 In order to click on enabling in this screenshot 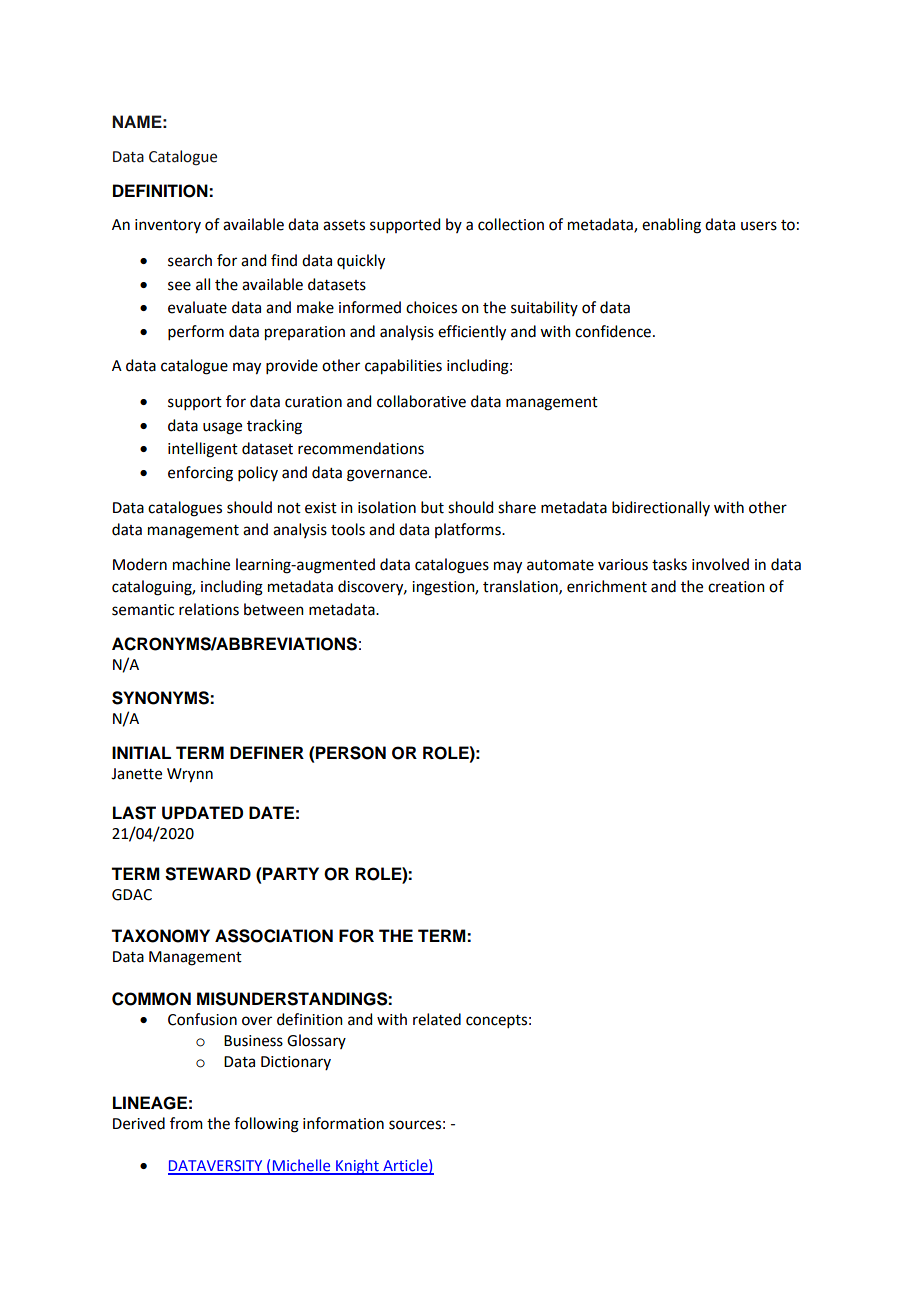, I will do `click(671, 226)`.
